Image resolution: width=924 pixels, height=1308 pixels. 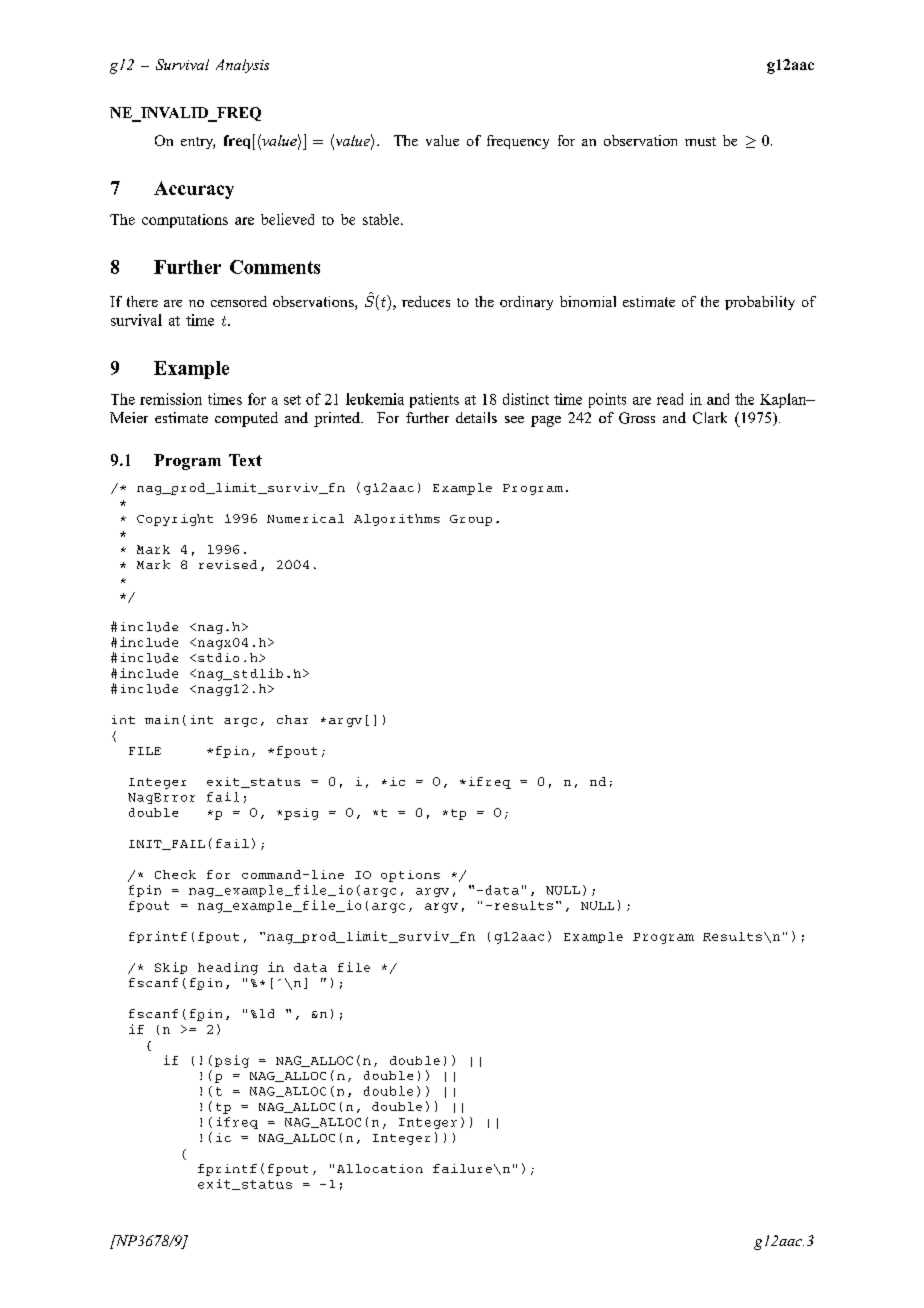 What do you see at coordinates (471, 520) in the image?
I see `Group` at bounding box center [471, 520].
